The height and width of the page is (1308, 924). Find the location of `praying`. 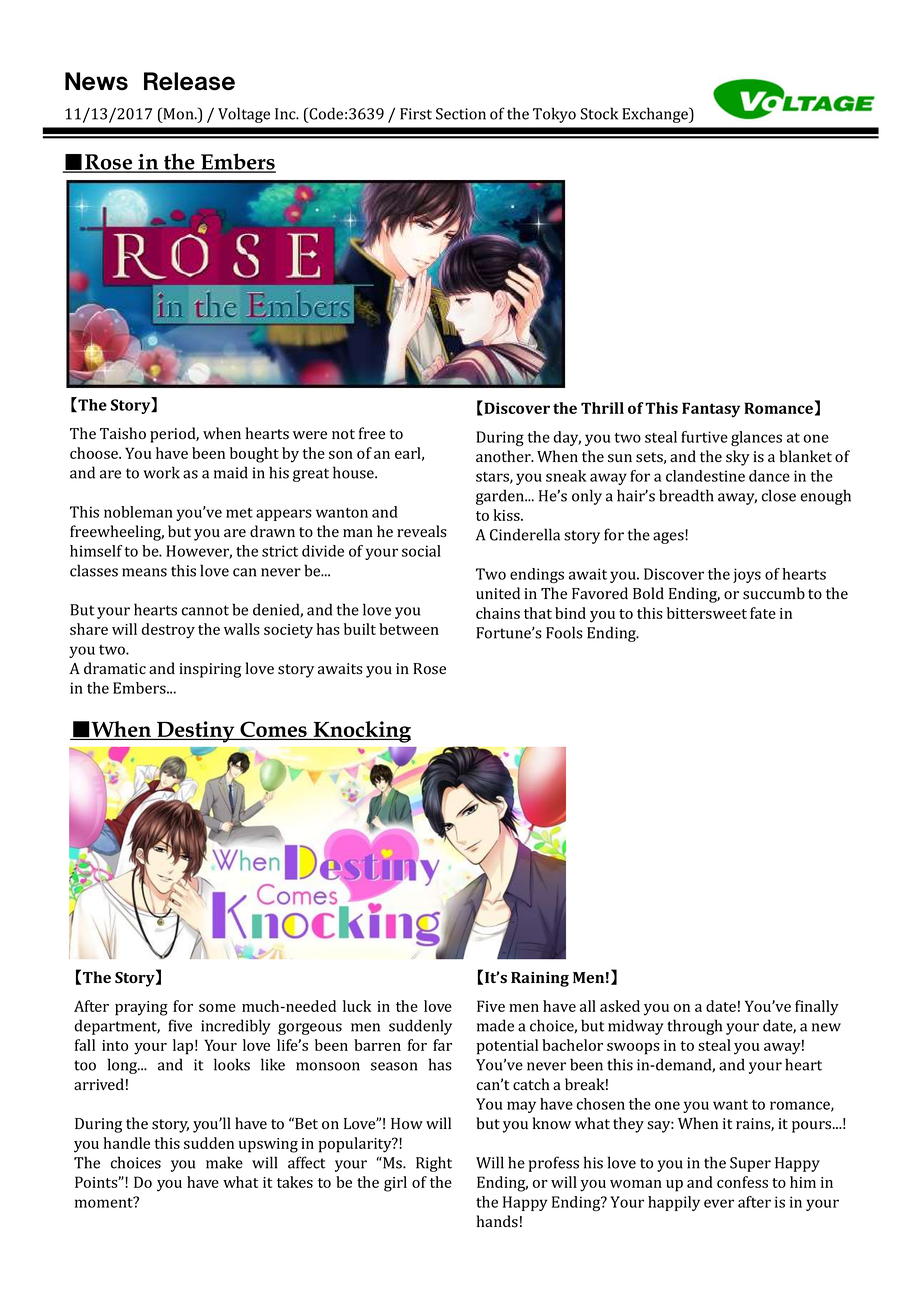

praying is located at coordinates (141, 1008).
